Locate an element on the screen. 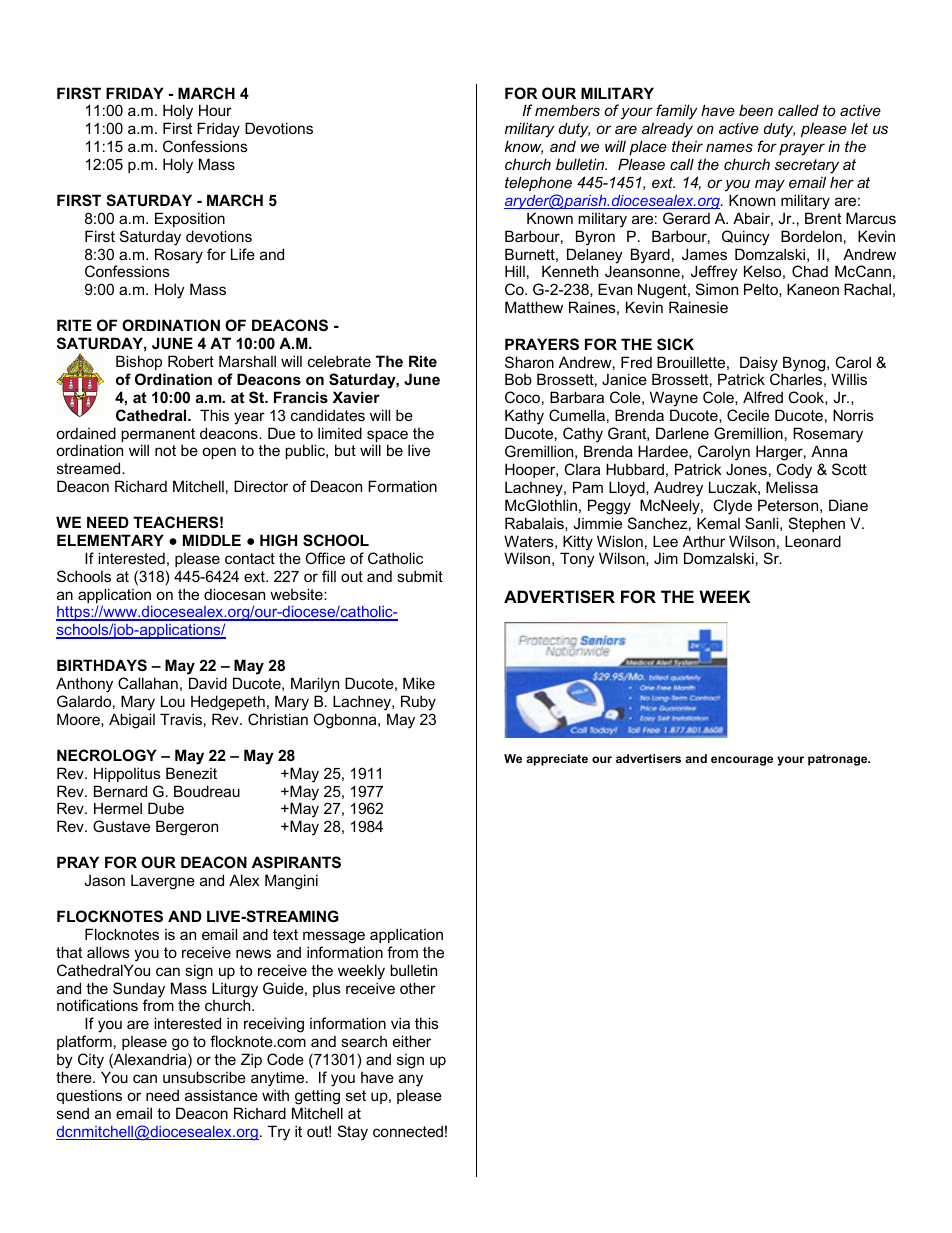 The image size is (952, 1233). telephone is located at coordinates (538, 183).
